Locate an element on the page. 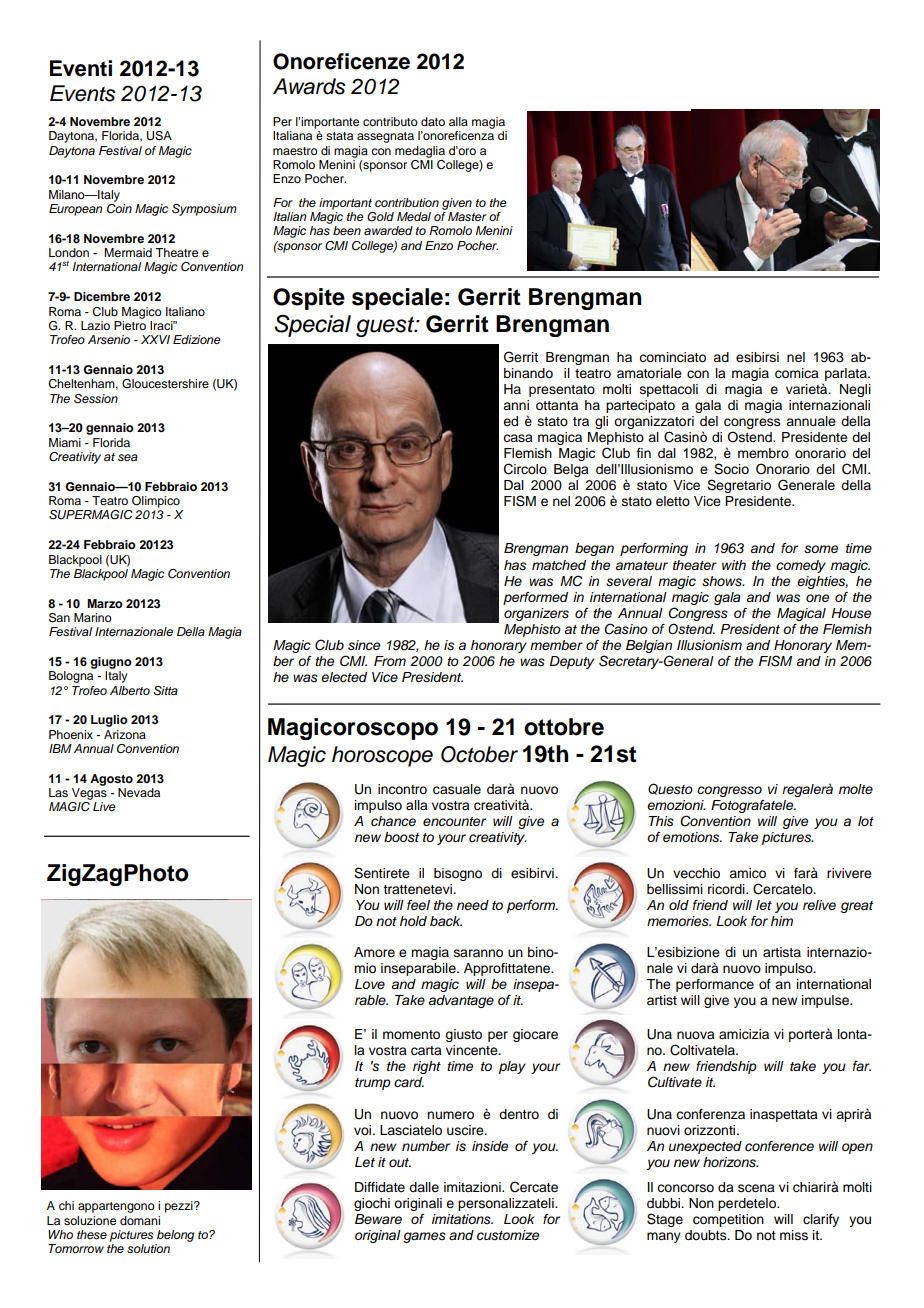  Nevada is located at coordinates (139, 792).
